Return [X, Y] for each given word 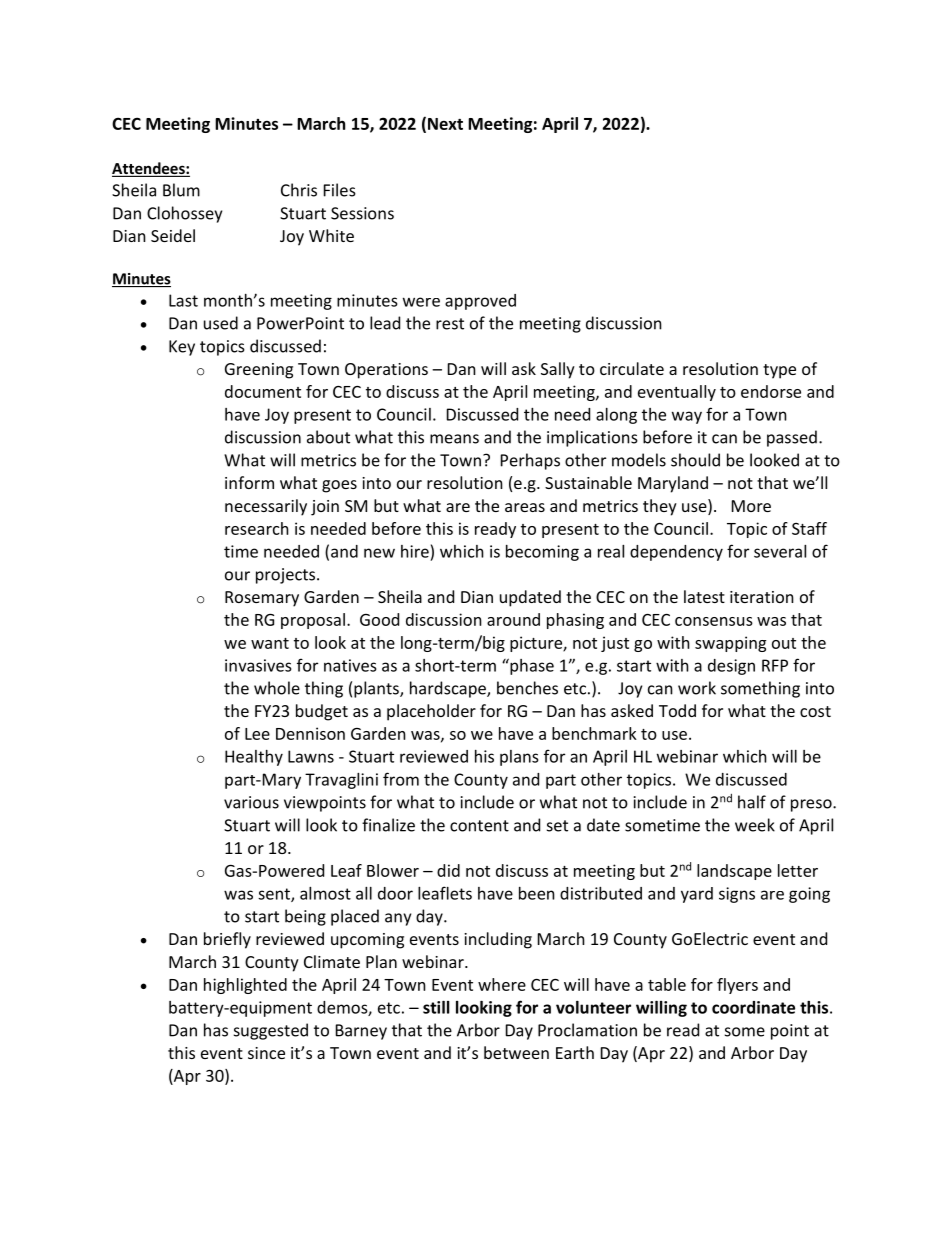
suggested [271, 1031]
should [695, 460]
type [779, 371]
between [516, 1052]
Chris [299, 190]
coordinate [753, 1007]
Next [445, 124]
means [454, 439]
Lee [257, 734]
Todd [677, 710]
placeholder [431, 712]
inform [249, 482]
